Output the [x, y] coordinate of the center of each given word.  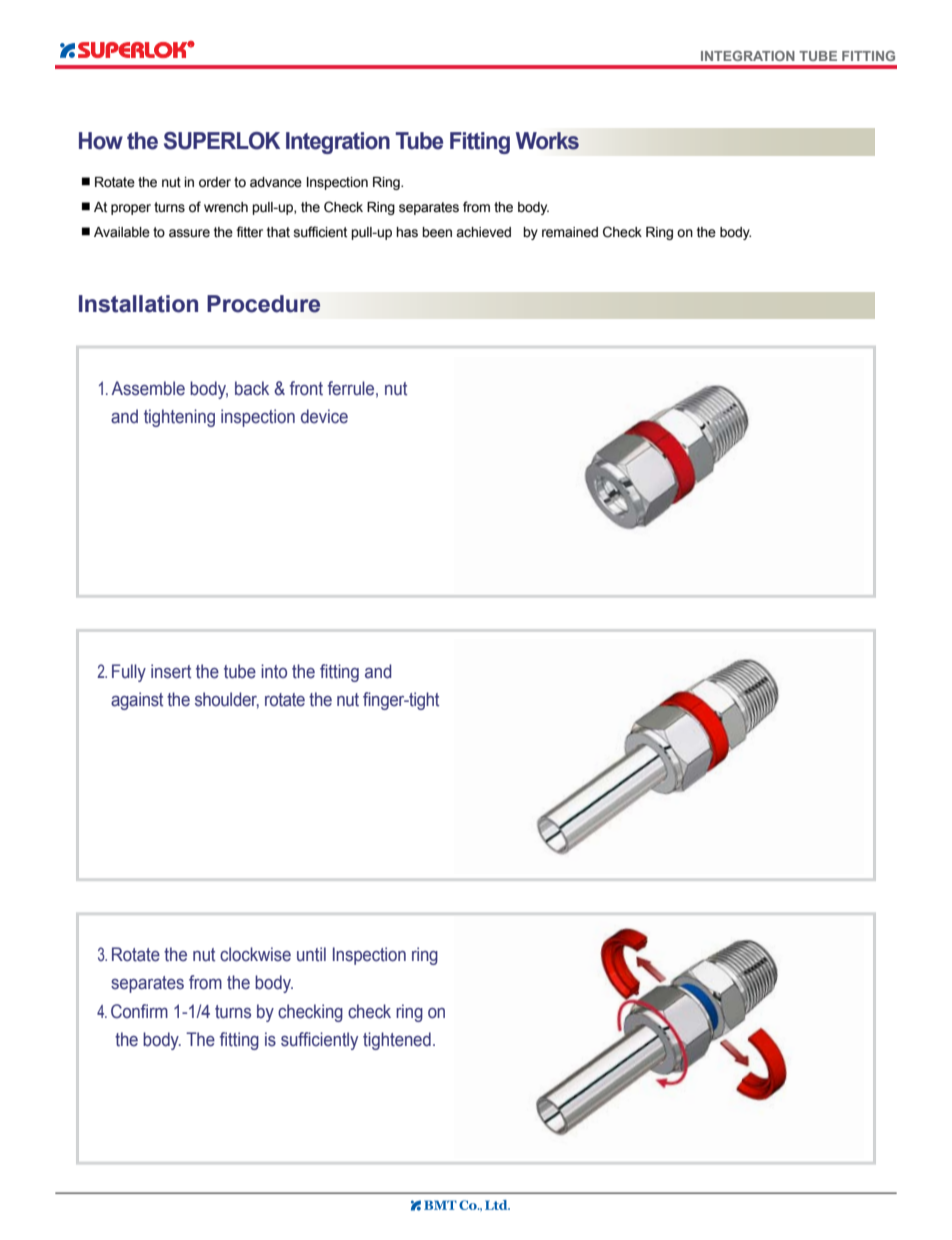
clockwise [255, 954]
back [252, 388]
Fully [129, 673]
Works [547, 141]
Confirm [139, 1011]
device [324, 416]
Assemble [148, 388]
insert [171, 671]
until [311, 954]
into [274, 671]
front [306, 388]
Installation [138, 304]
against [137, 701]
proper [131, 209]
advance [276, 182]
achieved [483, 232]
